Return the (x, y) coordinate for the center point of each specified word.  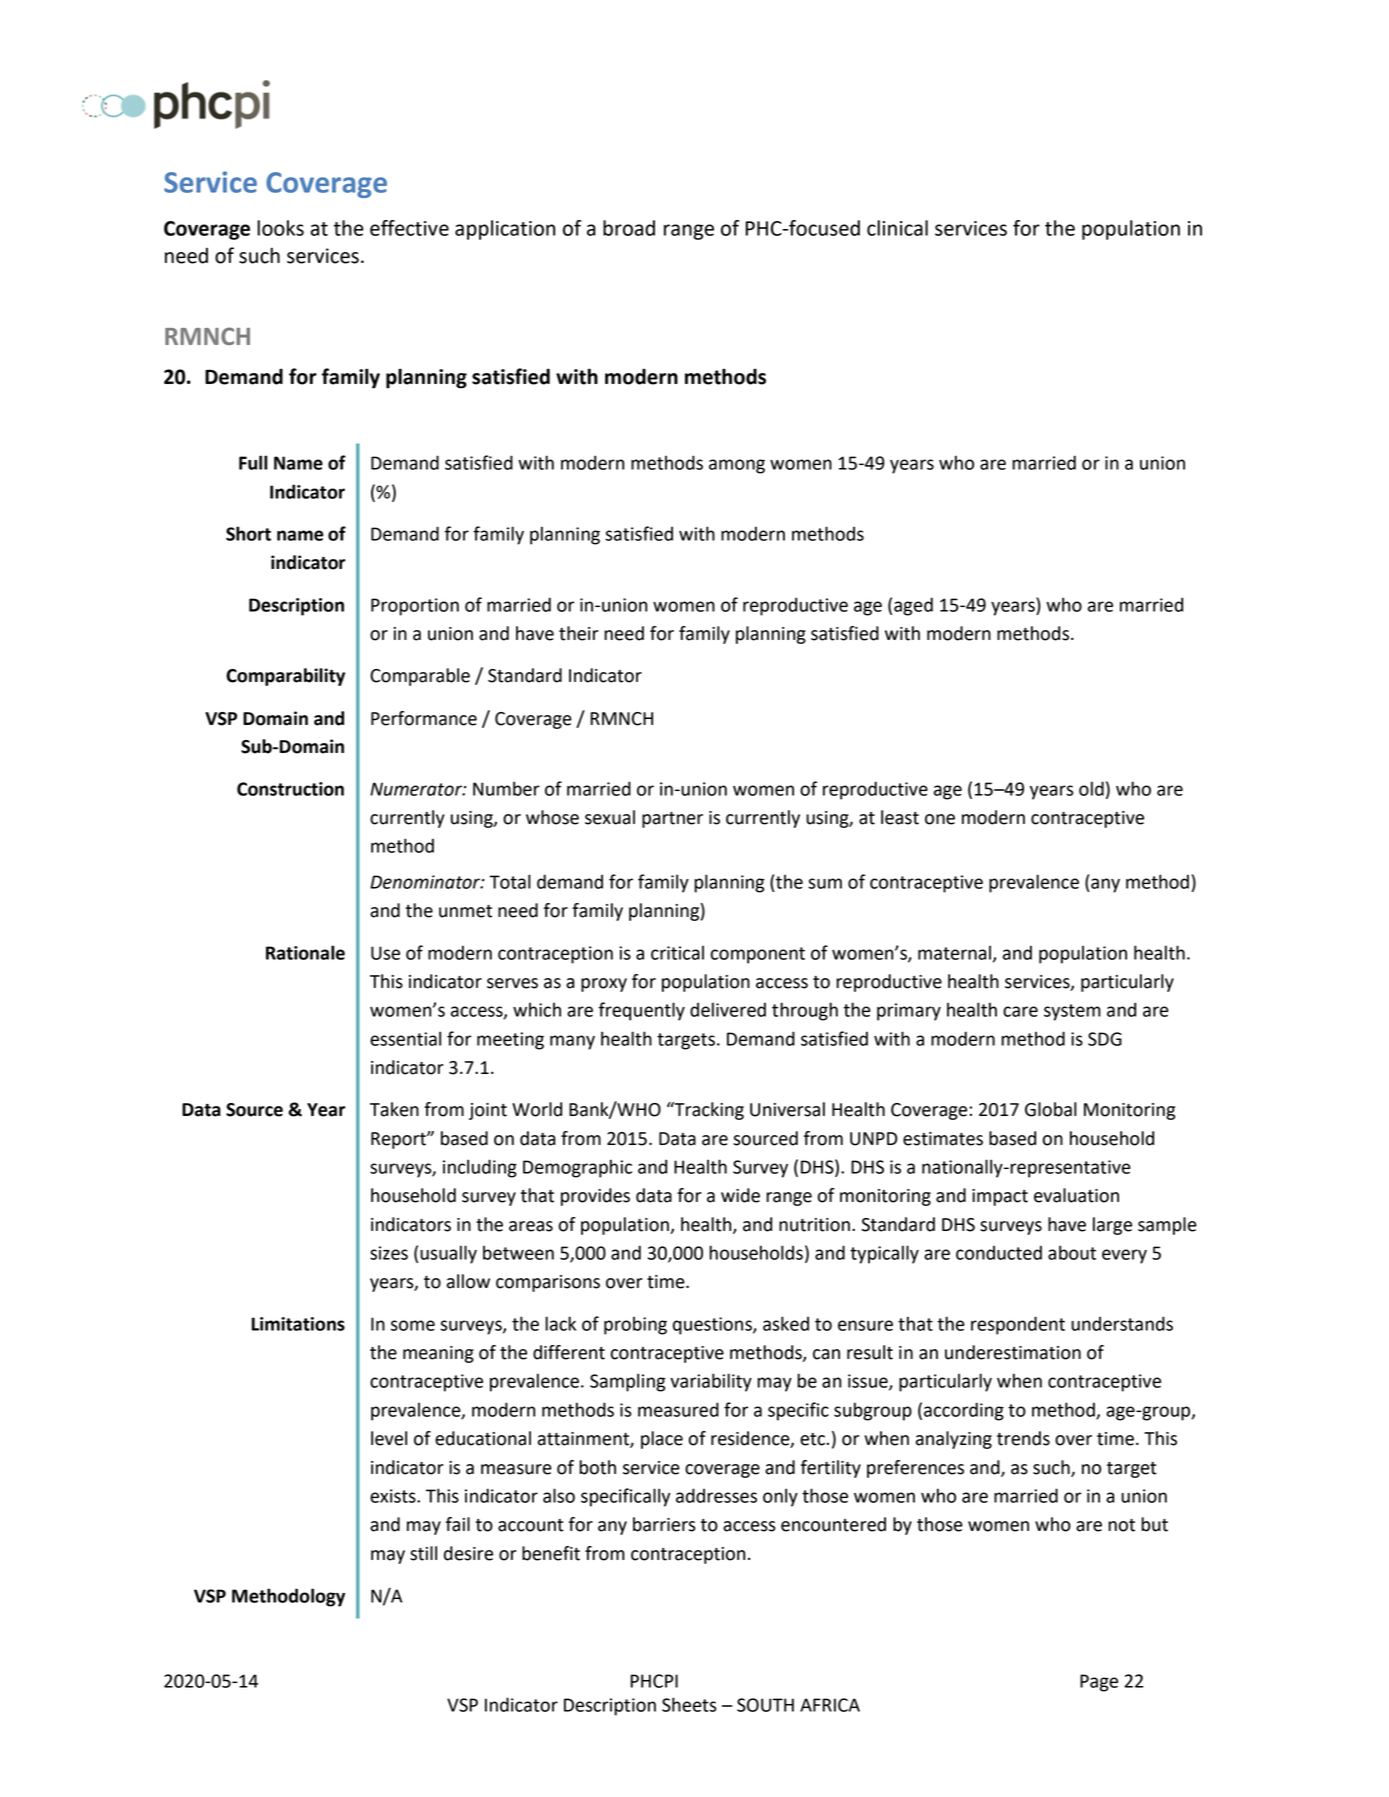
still (423, 1553)
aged (913, 606)
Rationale (305, 952)
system (1072, 1012)
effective (409, 228)
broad (629, 228)
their (579, 633)
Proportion (415, 607)
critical (677, 952)
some (413, 1325)
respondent (1018, 1325)
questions (713, 1326)
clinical (897, 228)
